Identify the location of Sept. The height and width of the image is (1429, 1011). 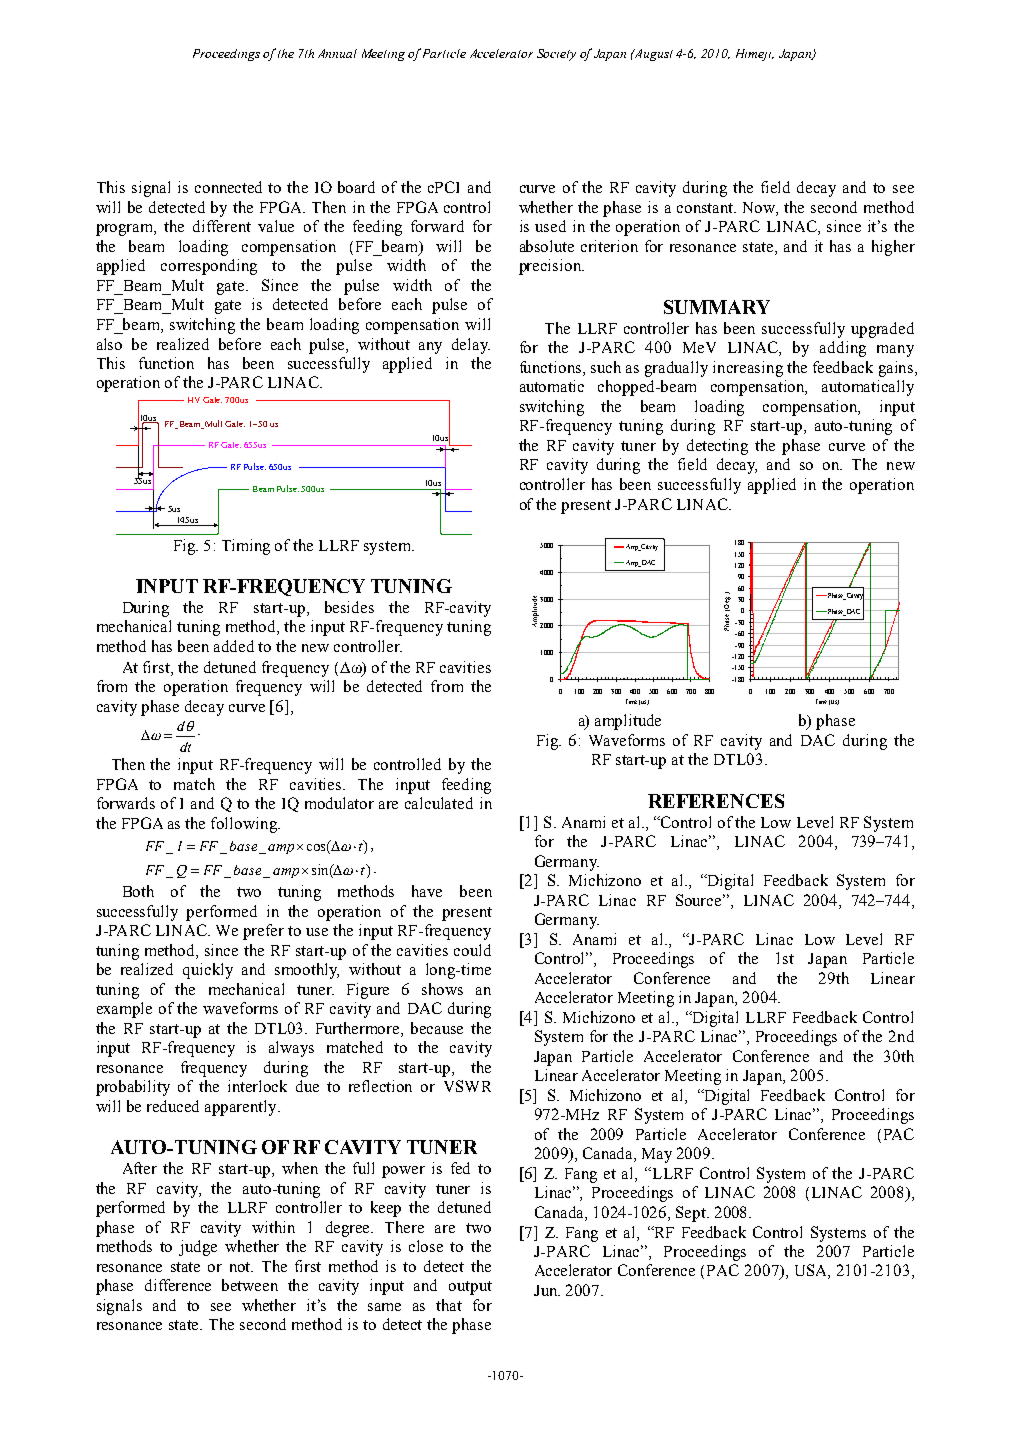
(692, 1214).
